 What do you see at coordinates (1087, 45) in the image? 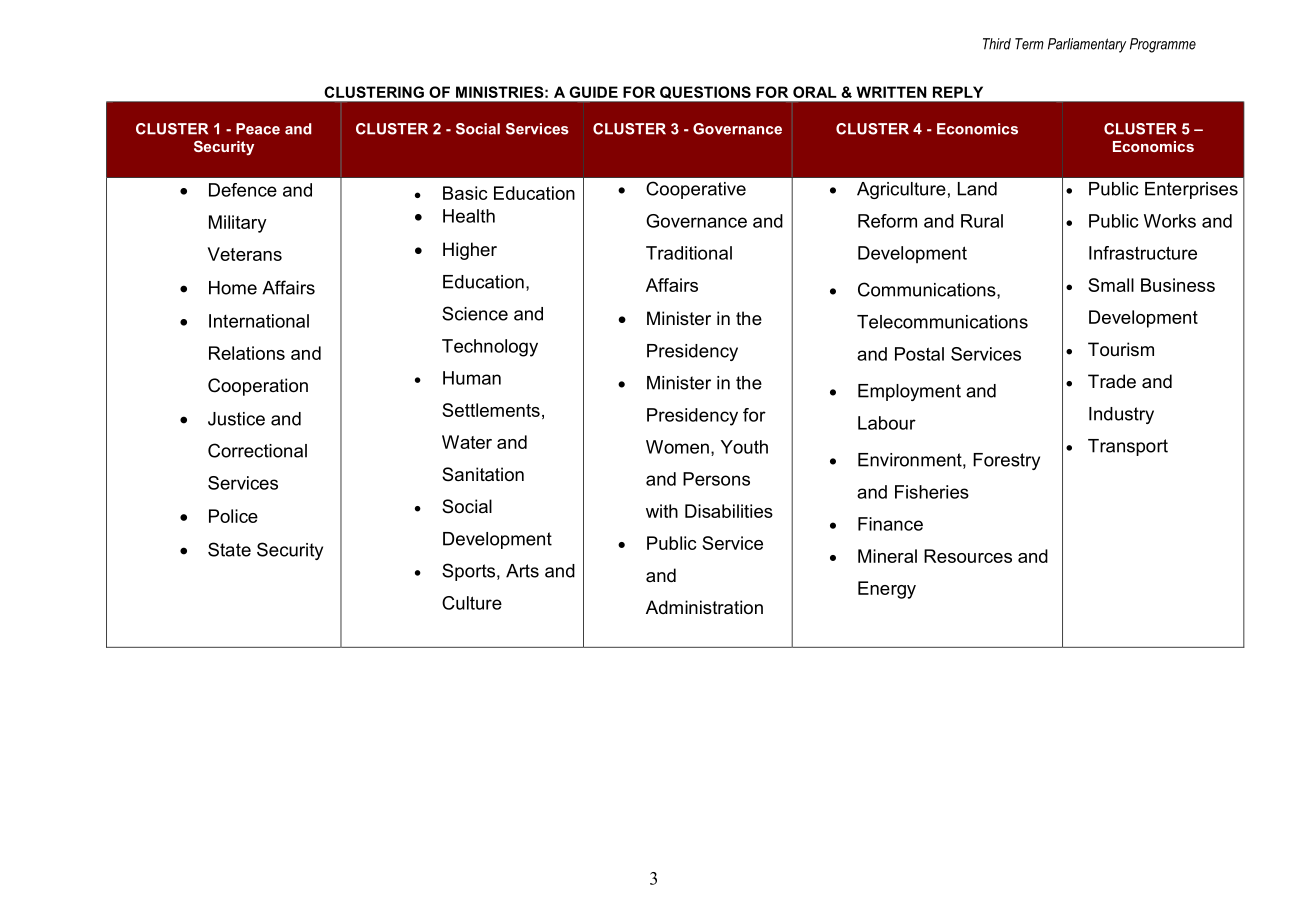
I see `Parliamentary` at bounding box center [1087, 45].
